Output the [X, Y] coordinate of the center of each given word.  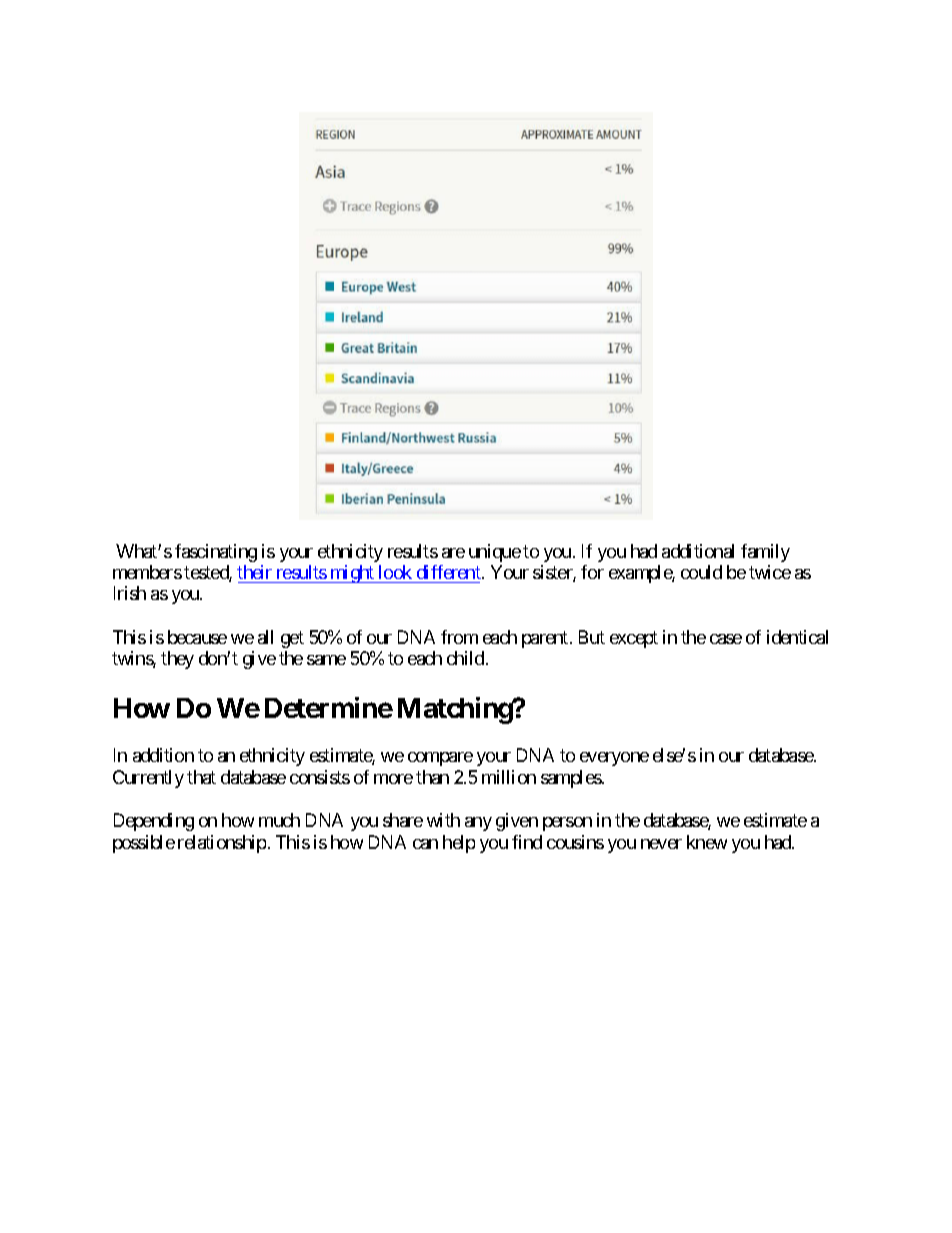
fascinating [216, 553]
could [701, 572]
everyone [614, 759]
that [201, 777]
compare [440, 759]
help [459, 844]
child [465, 658]
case [726, 639]
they [177, 660]
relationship [222, 844]
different [450, 572]
